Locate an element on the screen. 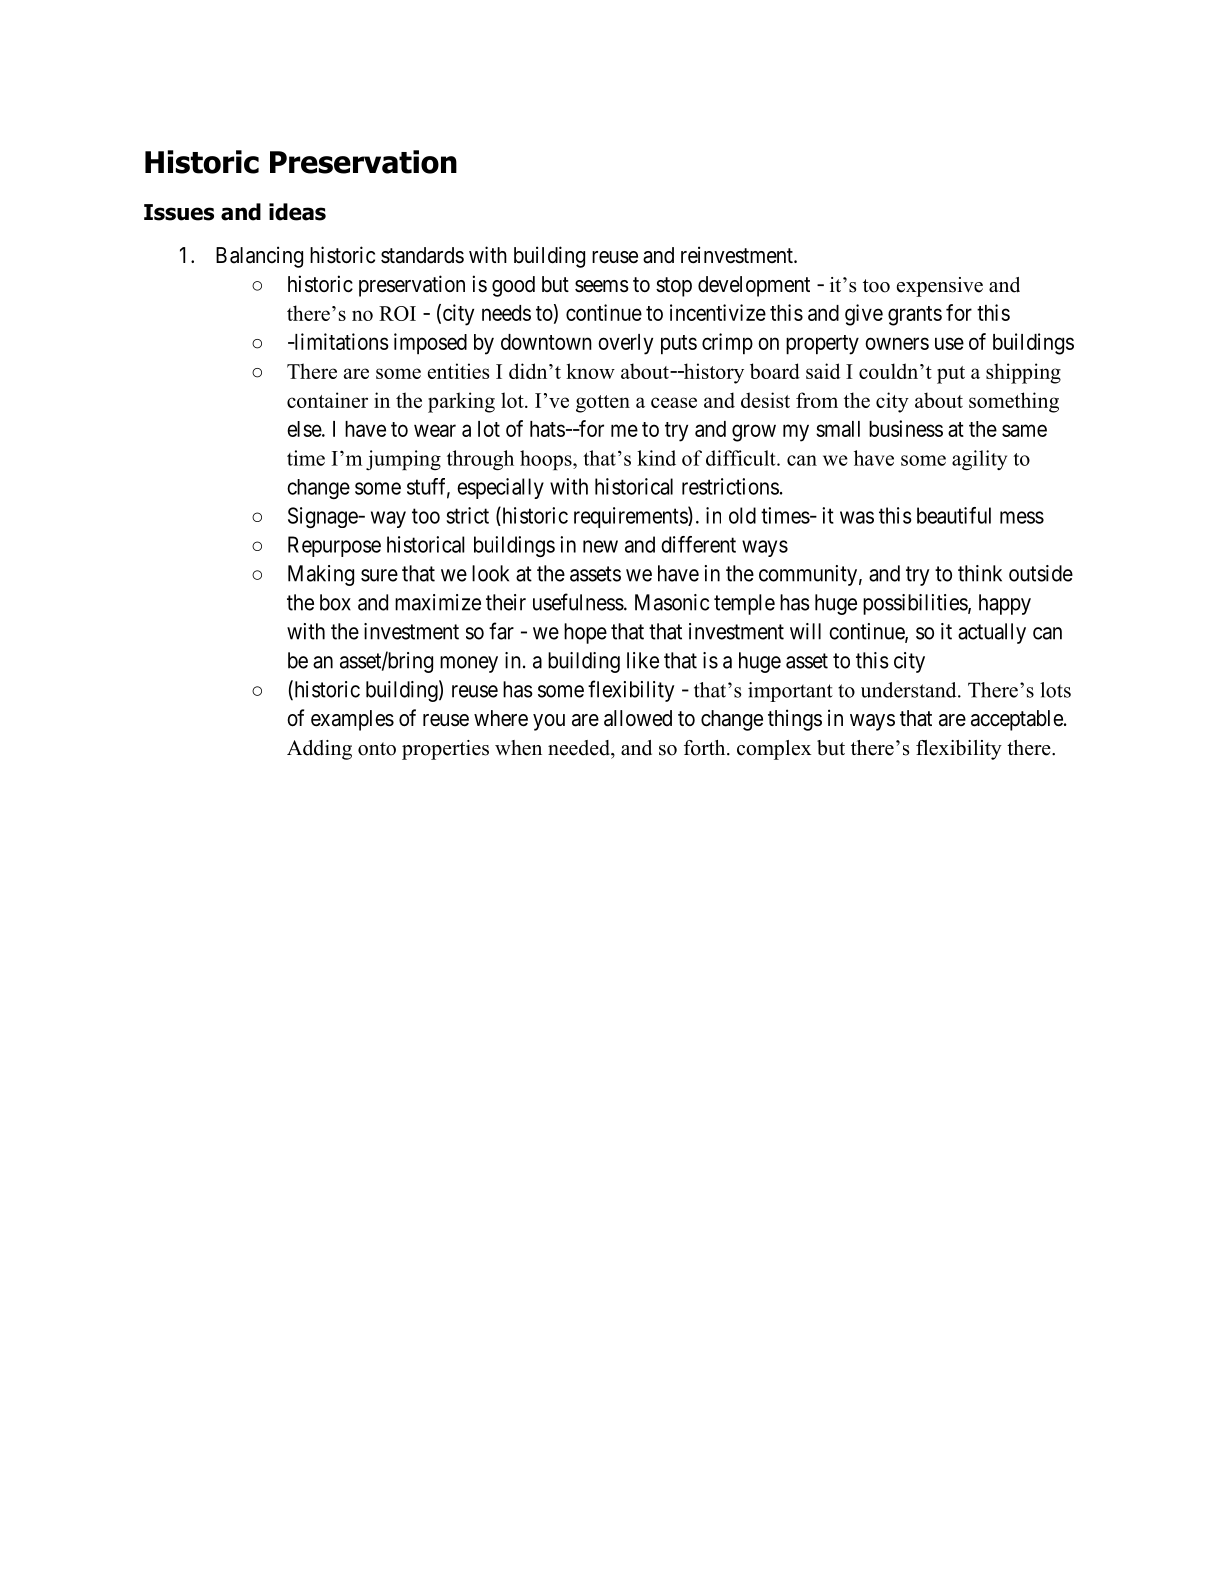 This screenshot has width=1218, height=1576. owners is located at coordinates (897, 343).
